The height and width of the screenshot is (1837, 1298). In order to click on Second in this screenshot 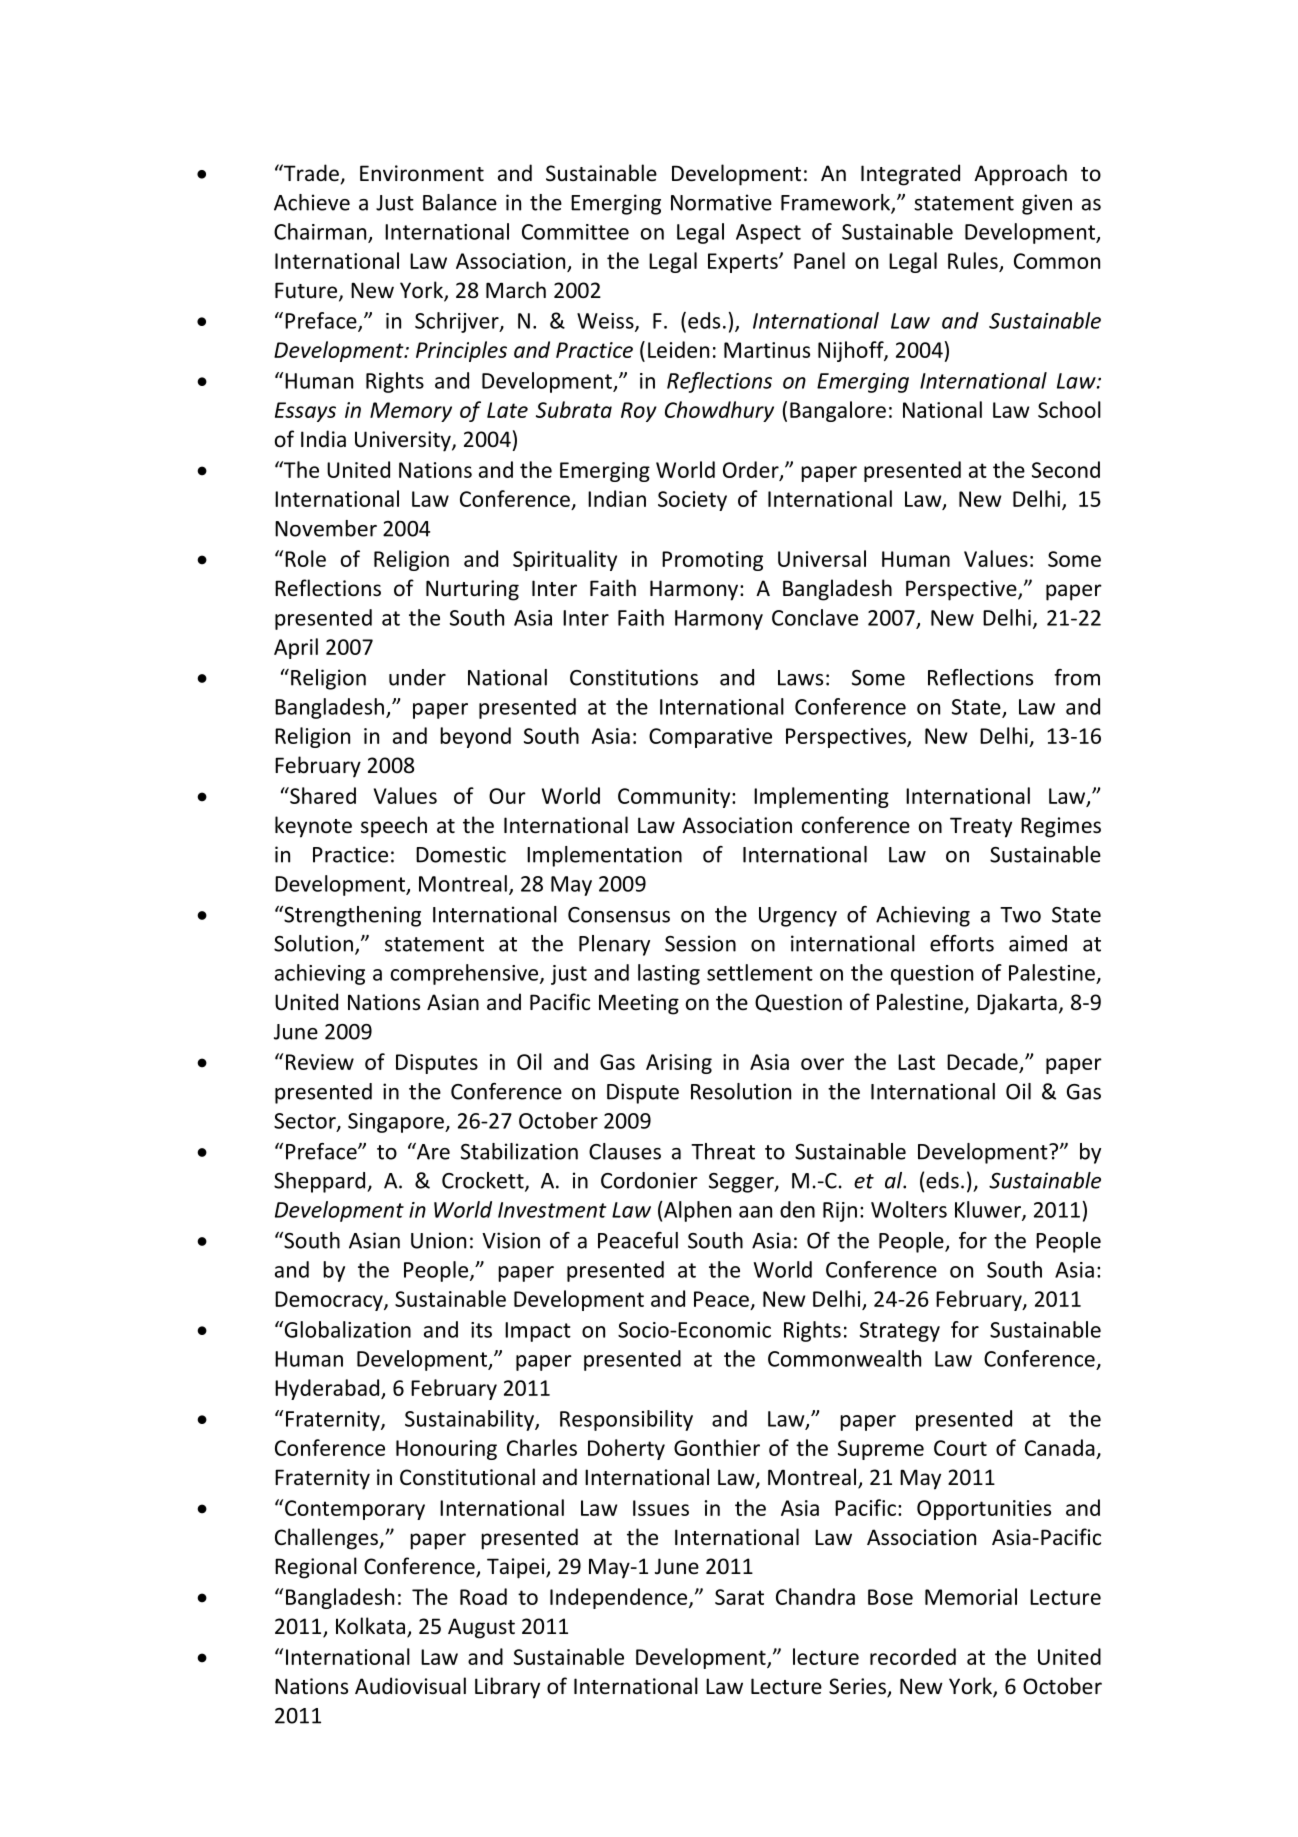, I will do `click(1066, 469)`.
